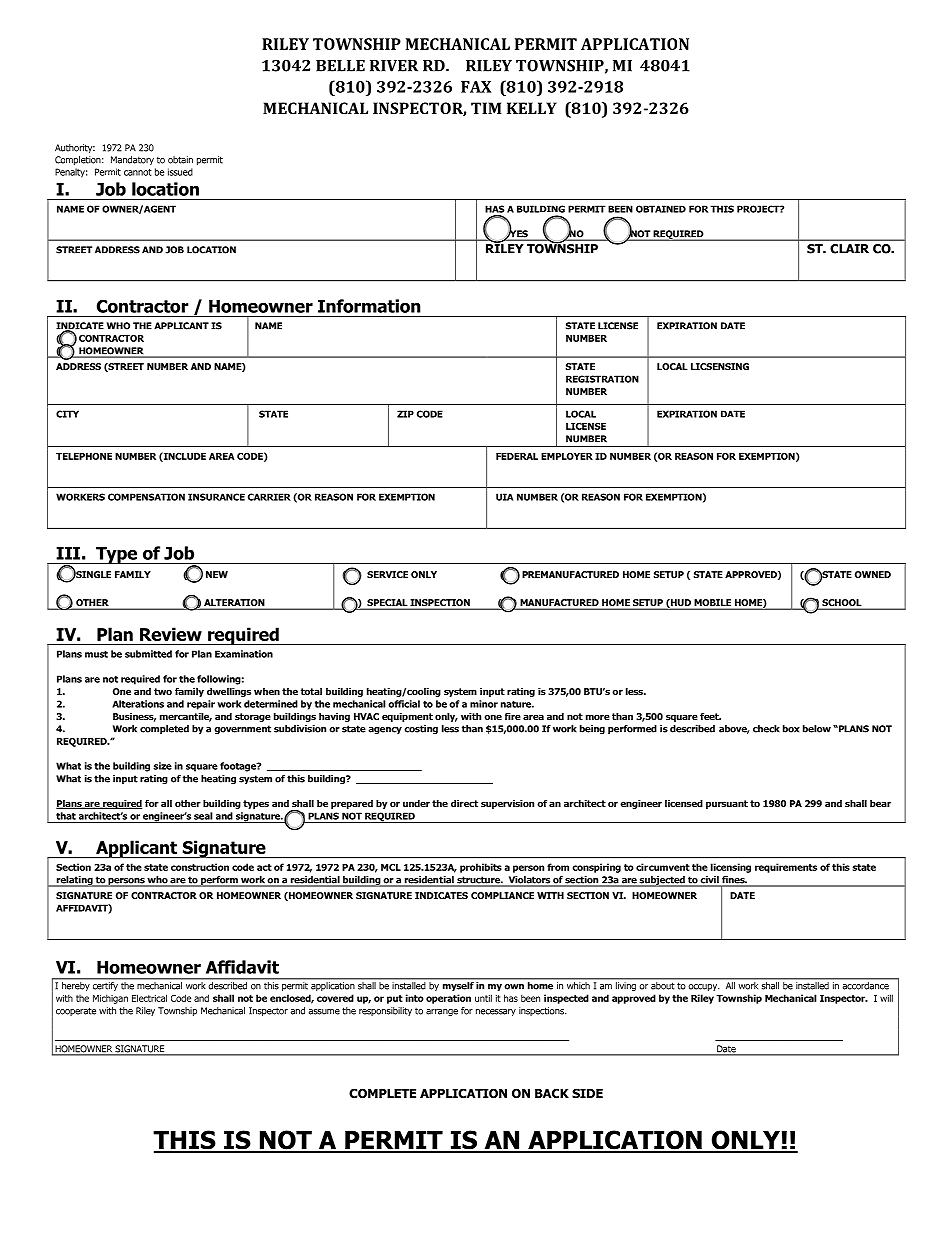 The image size is (952, 1233). I want to click on necessary, so click(496, 1012).
